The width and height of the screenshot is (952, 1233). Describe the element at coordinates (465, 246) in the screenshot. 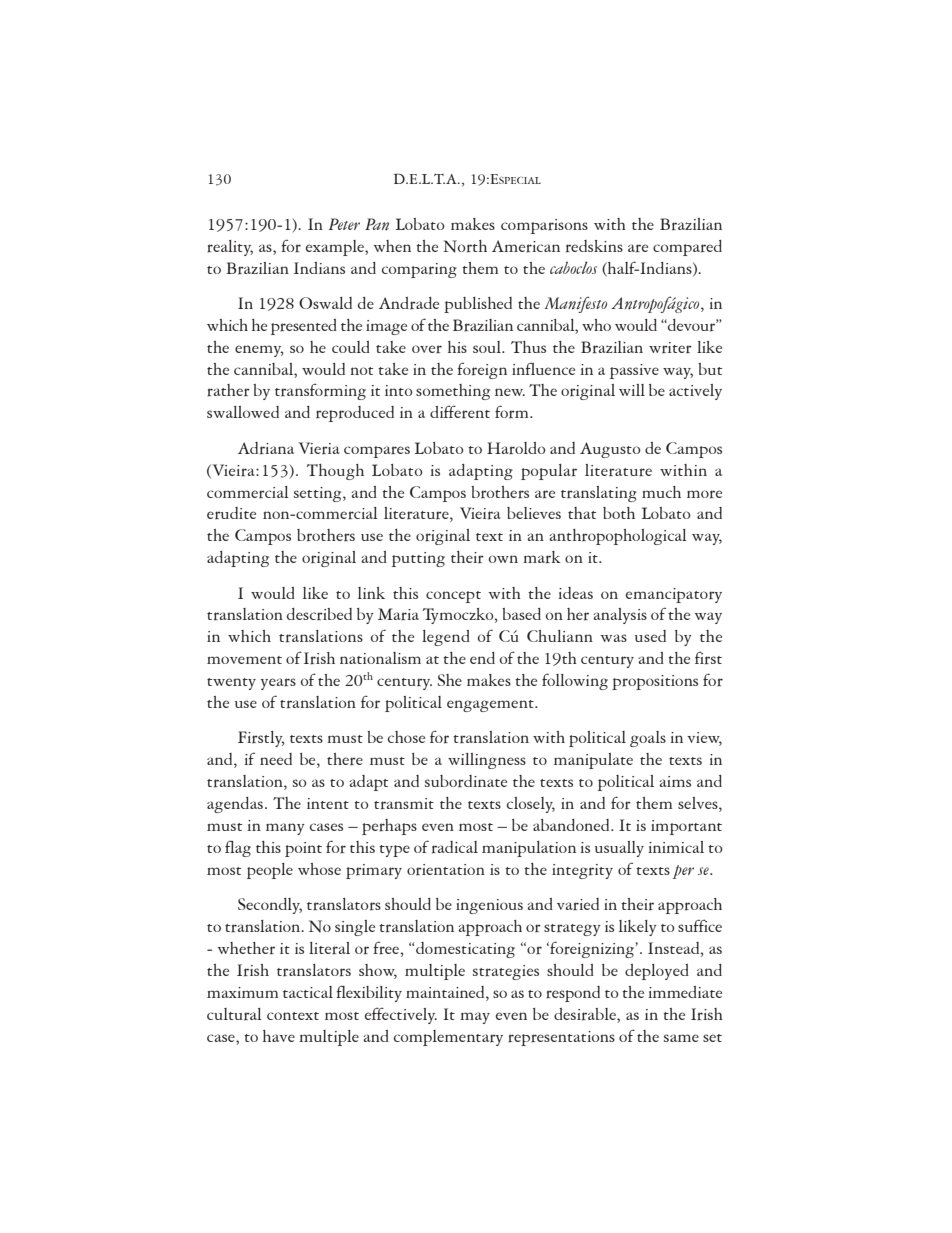

I see `North` at that location.
